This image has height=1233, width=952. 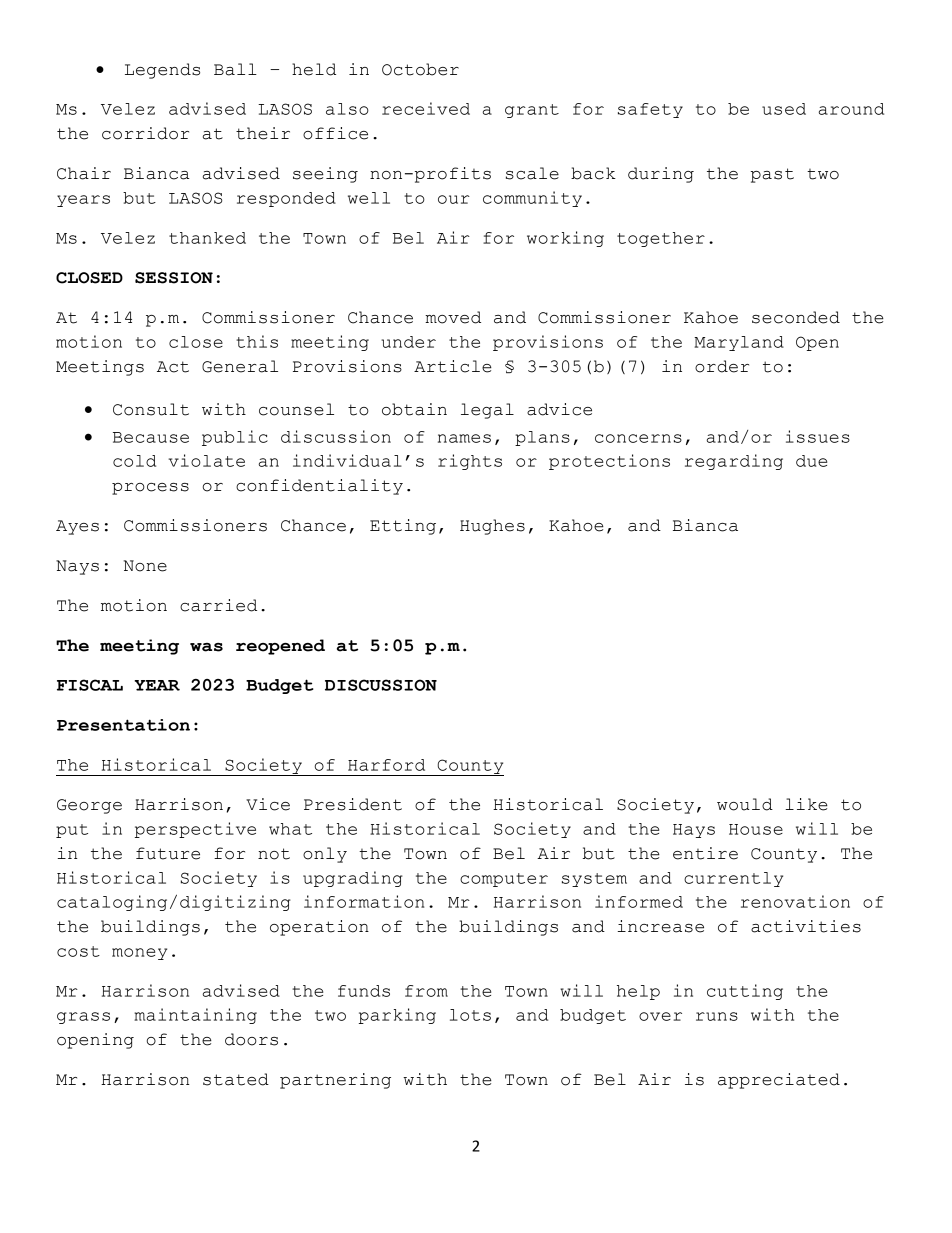 I want to click on moved, so click(x=453, y=317).
